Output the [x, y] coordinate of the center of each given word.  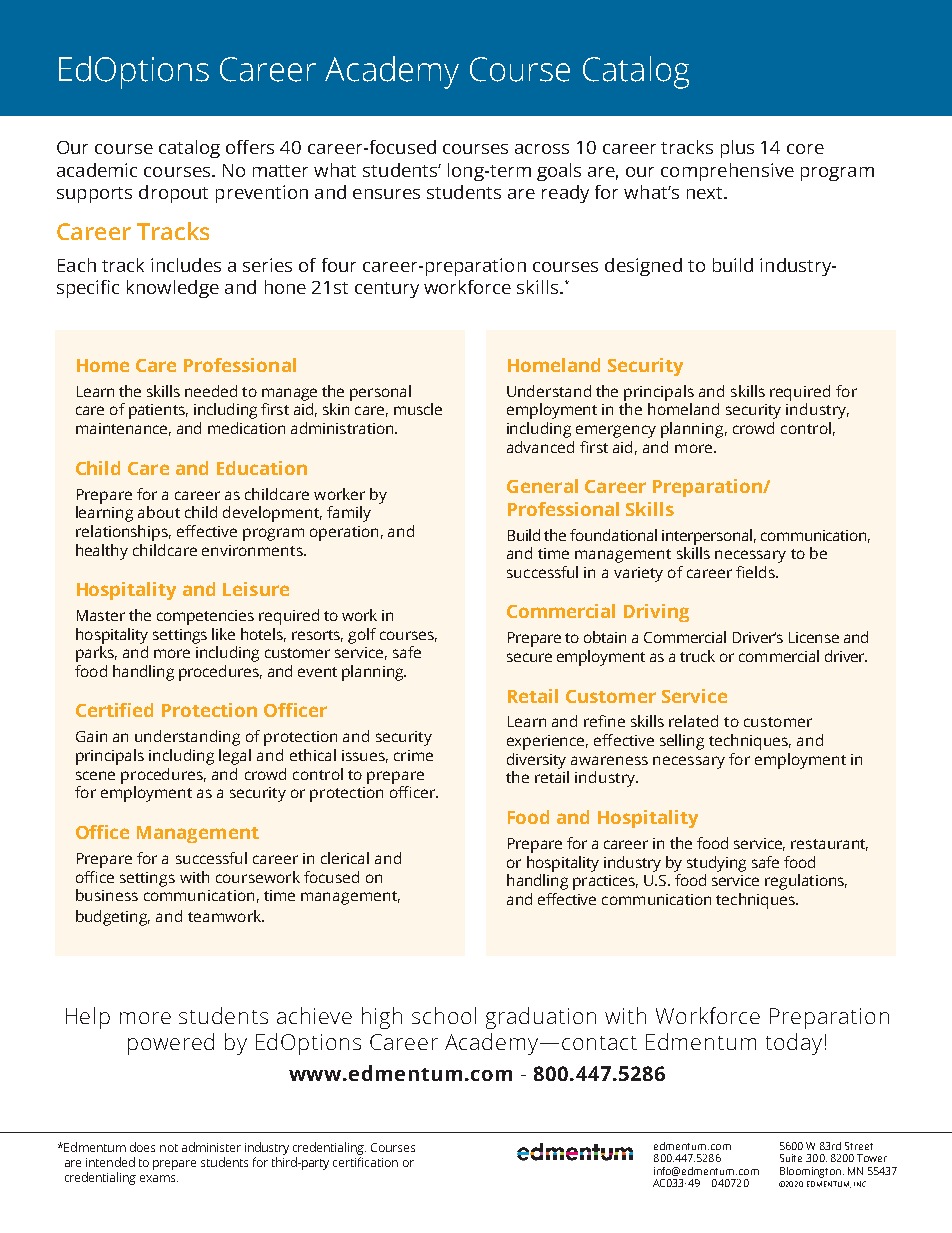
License [814, 637]
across [542, 149]
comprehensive [727, 172]
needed [211, 391]
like [223, 634]
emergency [616, 431]
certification [365, 1162]
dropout [173, 194]
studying [716, 864]
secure [529, 657]
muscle [418, 409]
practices [605, 882]
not [169, 1148]
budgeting [113, 918]
